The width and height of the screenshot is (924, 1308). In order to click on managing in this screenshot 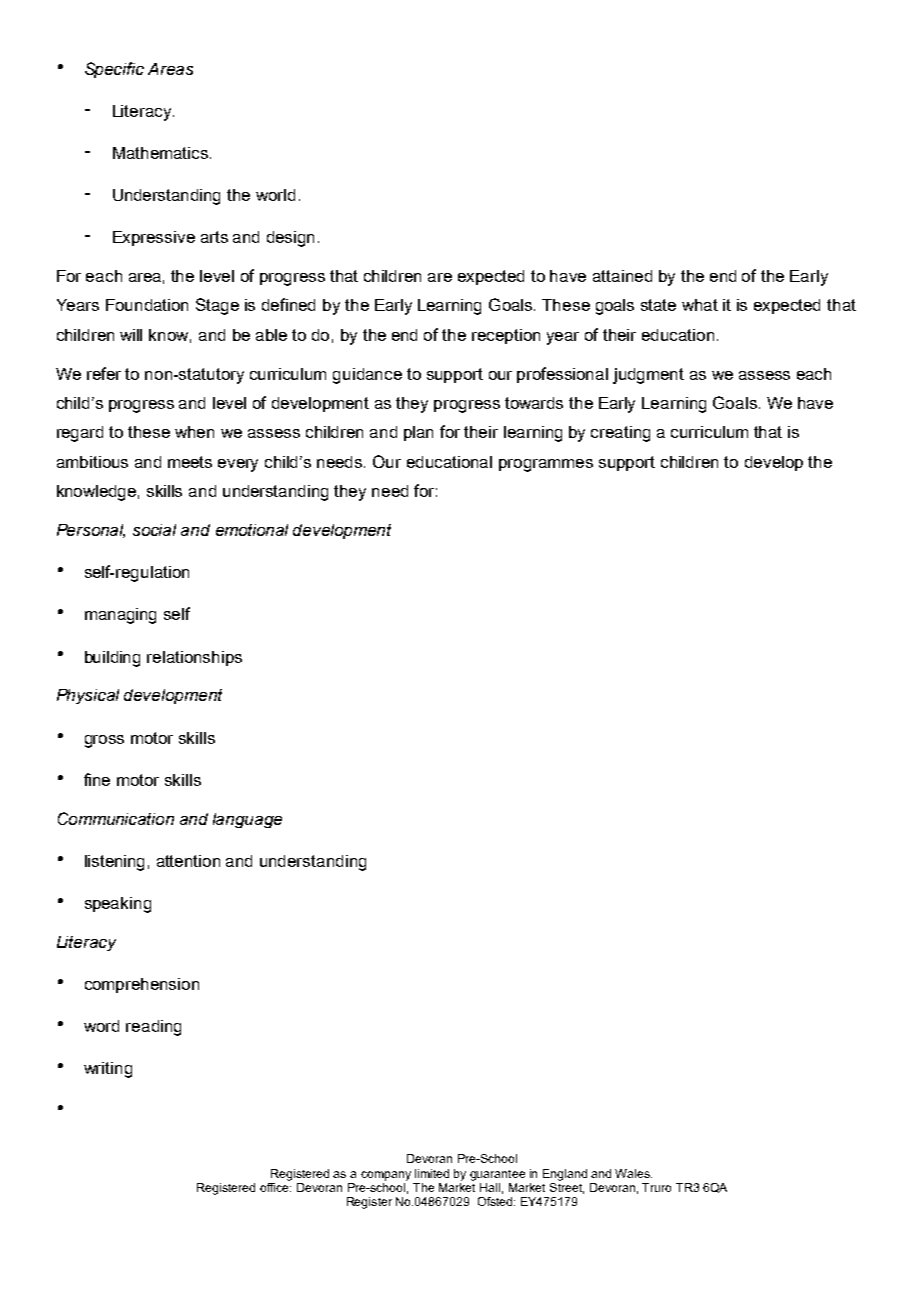, I will do `click(120, 616)`.
